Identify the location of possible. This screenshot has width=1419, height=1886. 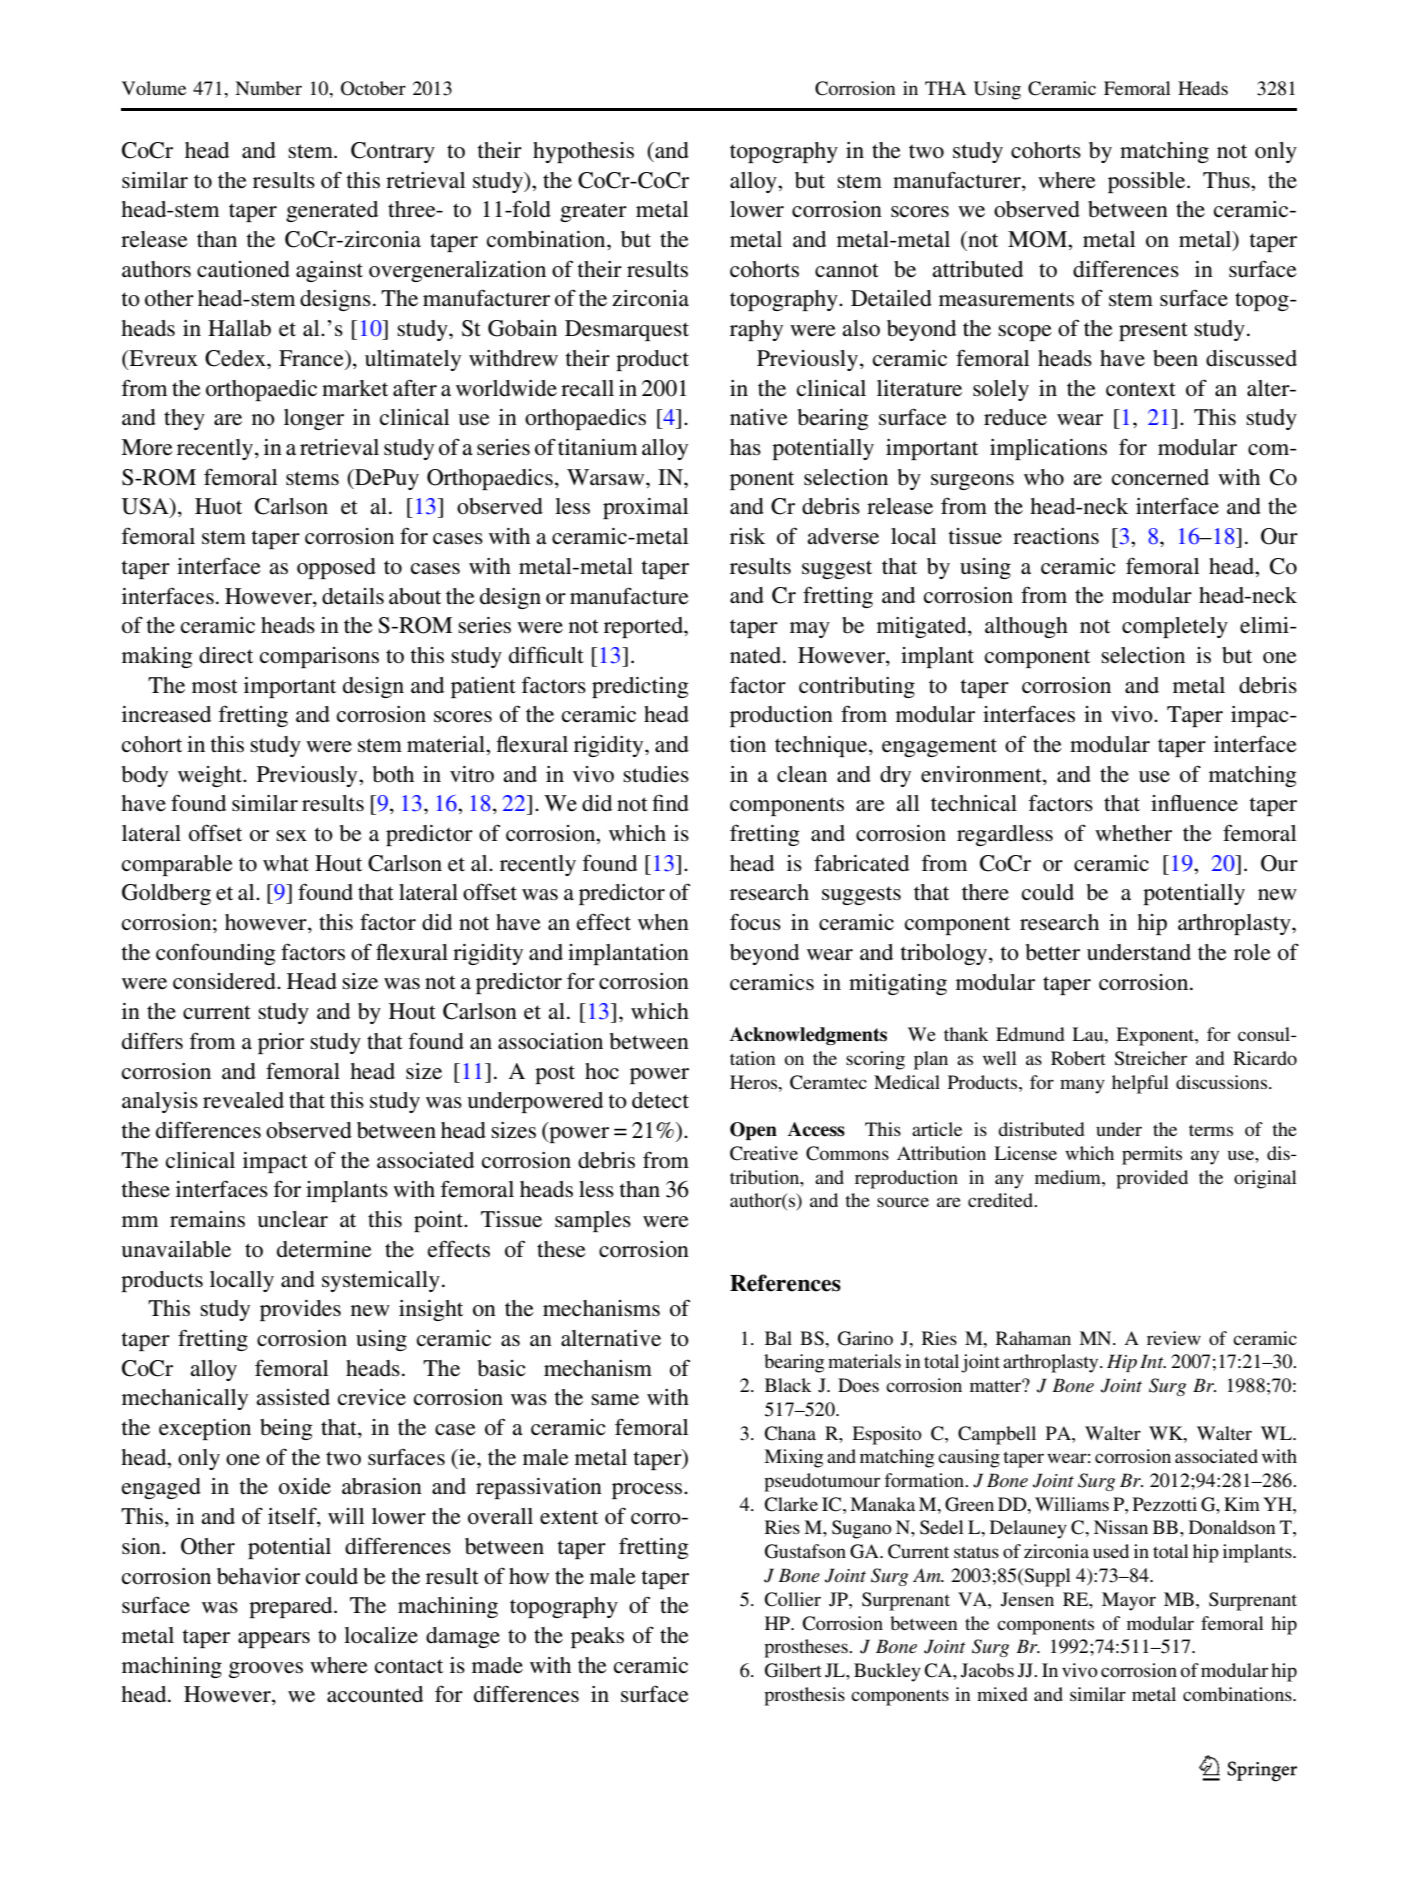
(1148, 182).
